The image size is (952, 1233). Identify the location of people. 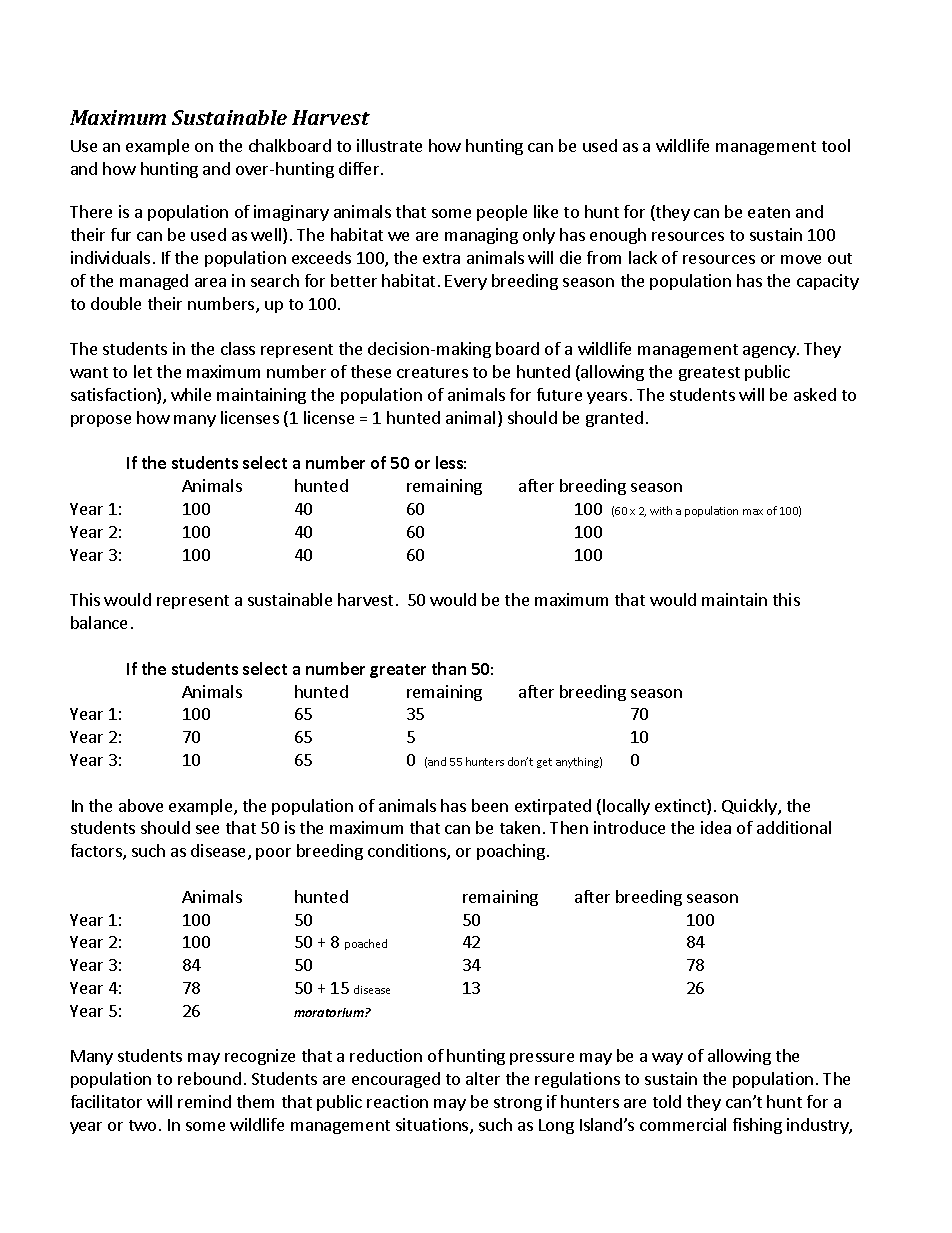
(502, 213).
